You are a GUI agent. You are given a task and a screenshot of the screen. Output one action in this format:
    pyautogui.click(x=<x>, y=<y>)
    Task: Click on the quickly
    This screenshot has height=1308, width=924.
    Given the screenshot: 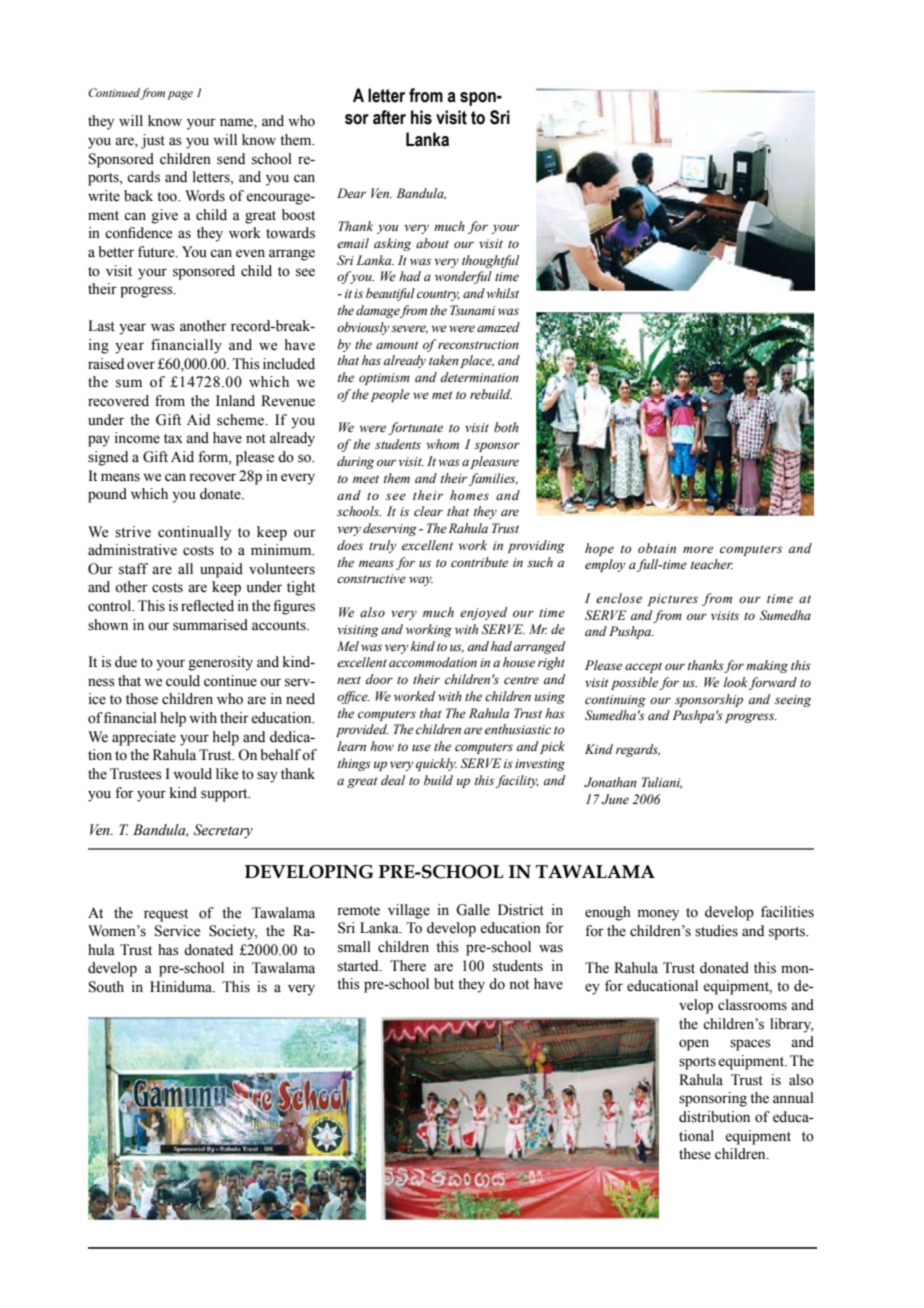 What is the action you would take?
    pyautogui.click(x=436, y=764)
